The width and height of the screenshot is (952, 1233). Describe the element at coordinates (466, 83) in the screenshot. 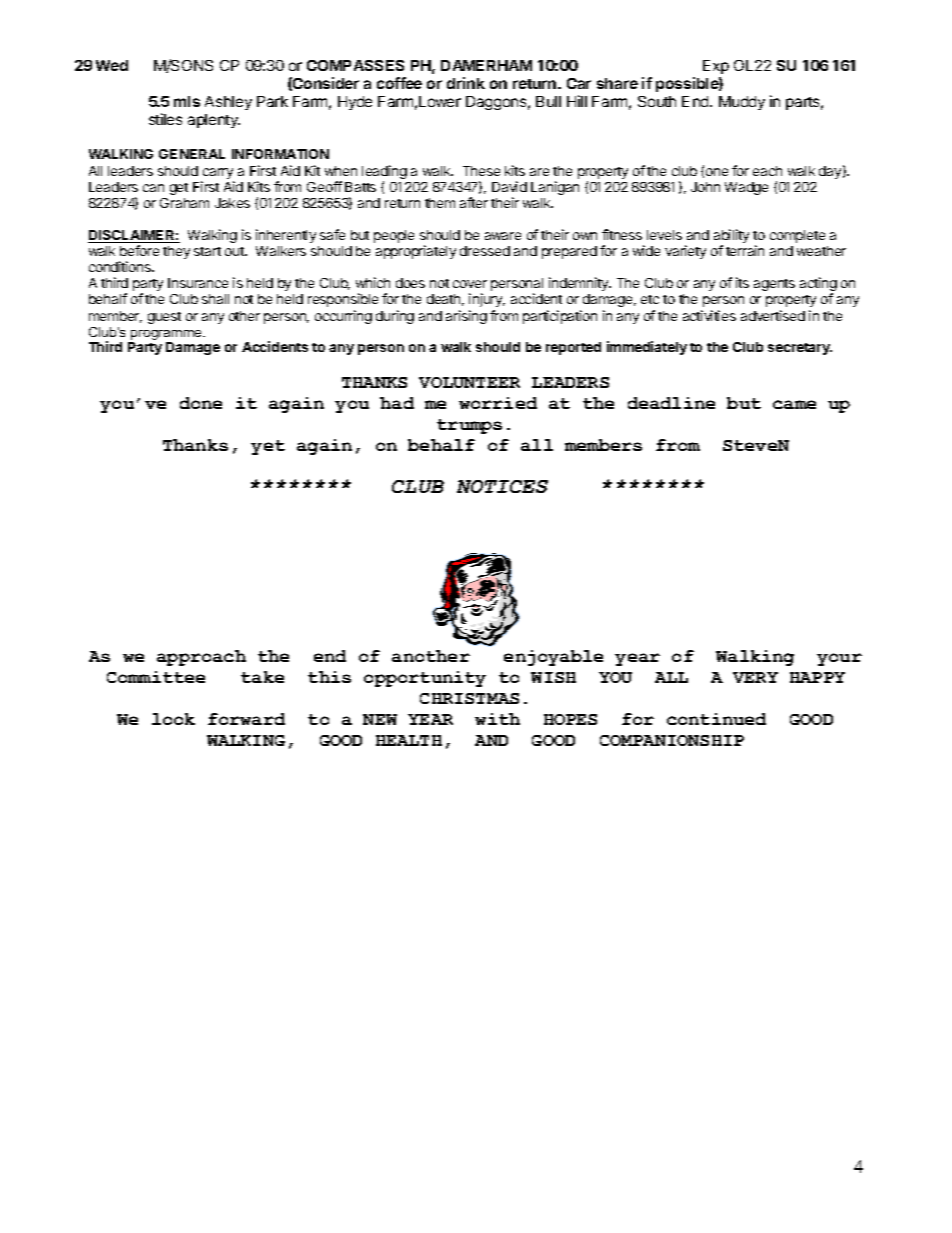

I see `drink` at that location.
